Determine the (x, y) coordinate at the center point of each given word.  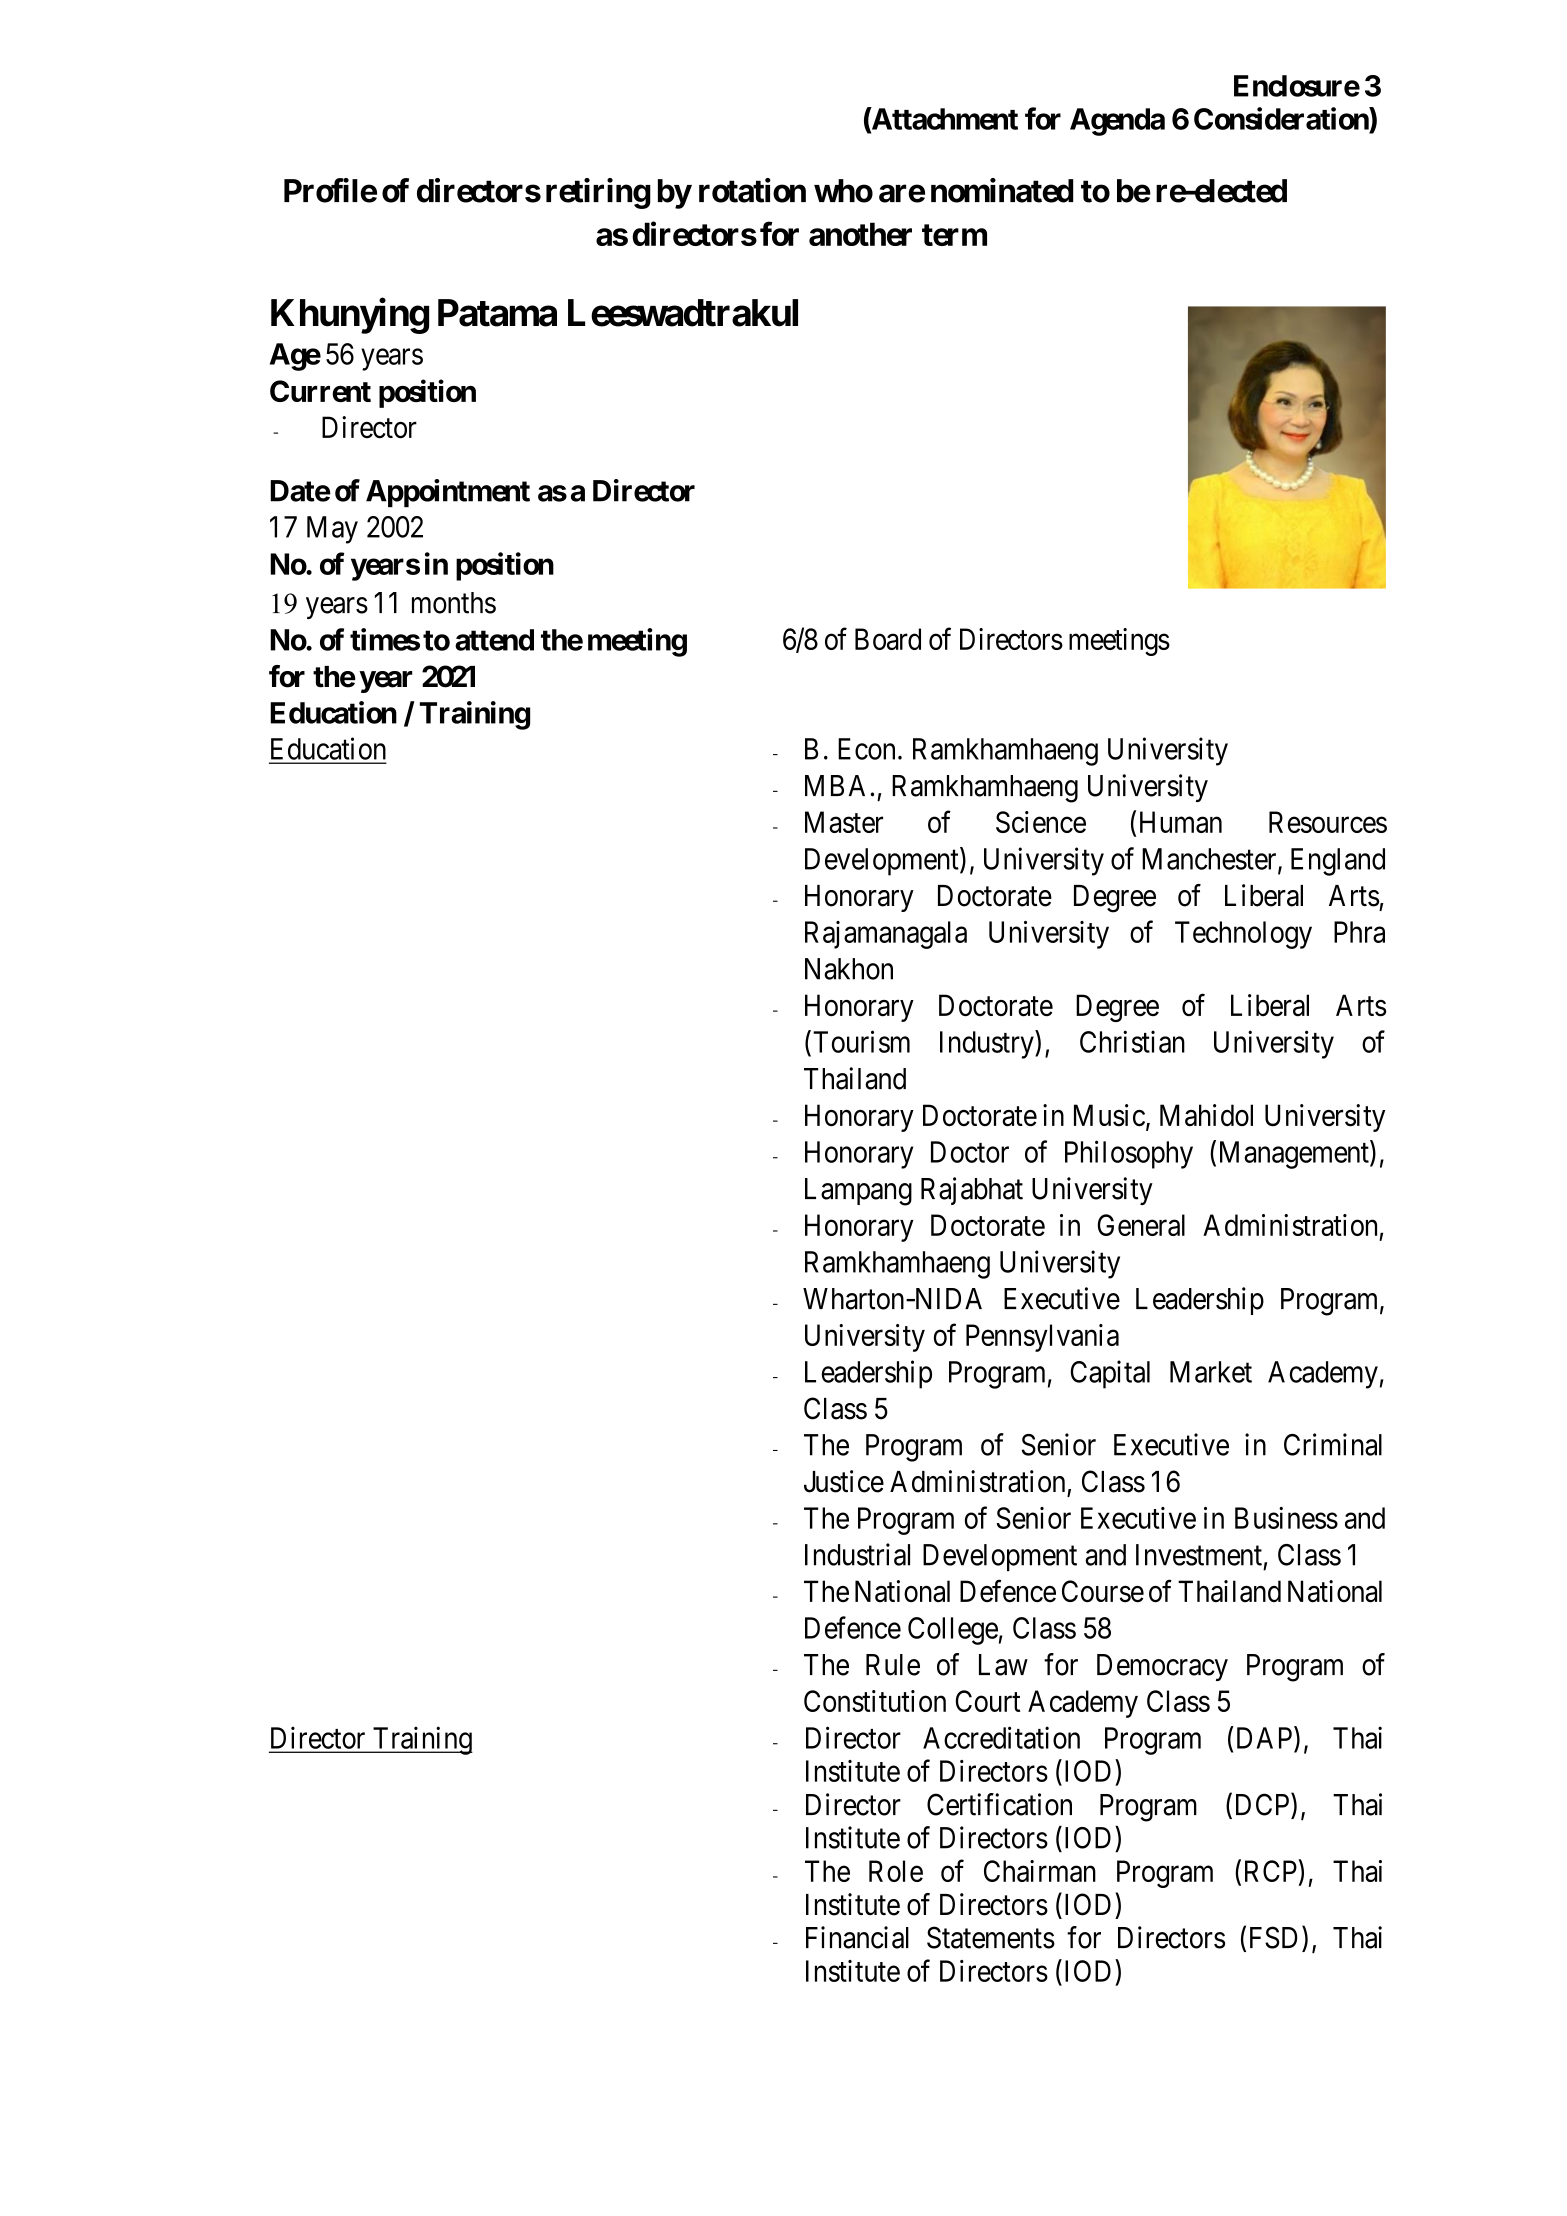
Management (1295, 1155)
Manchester (1210, 860)
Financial (857, 1937)
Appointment (448, 493)
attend (494, 640)
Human (1181, 822)
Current (320, 391)
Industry (988, 1044)
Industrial (857, 1554)
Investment (1199, 1555)
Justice (844, 1481)
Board (888, 639)
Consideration (1282, 118)
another (860, 234)
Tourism (861, 1041)
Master (844, 822)
